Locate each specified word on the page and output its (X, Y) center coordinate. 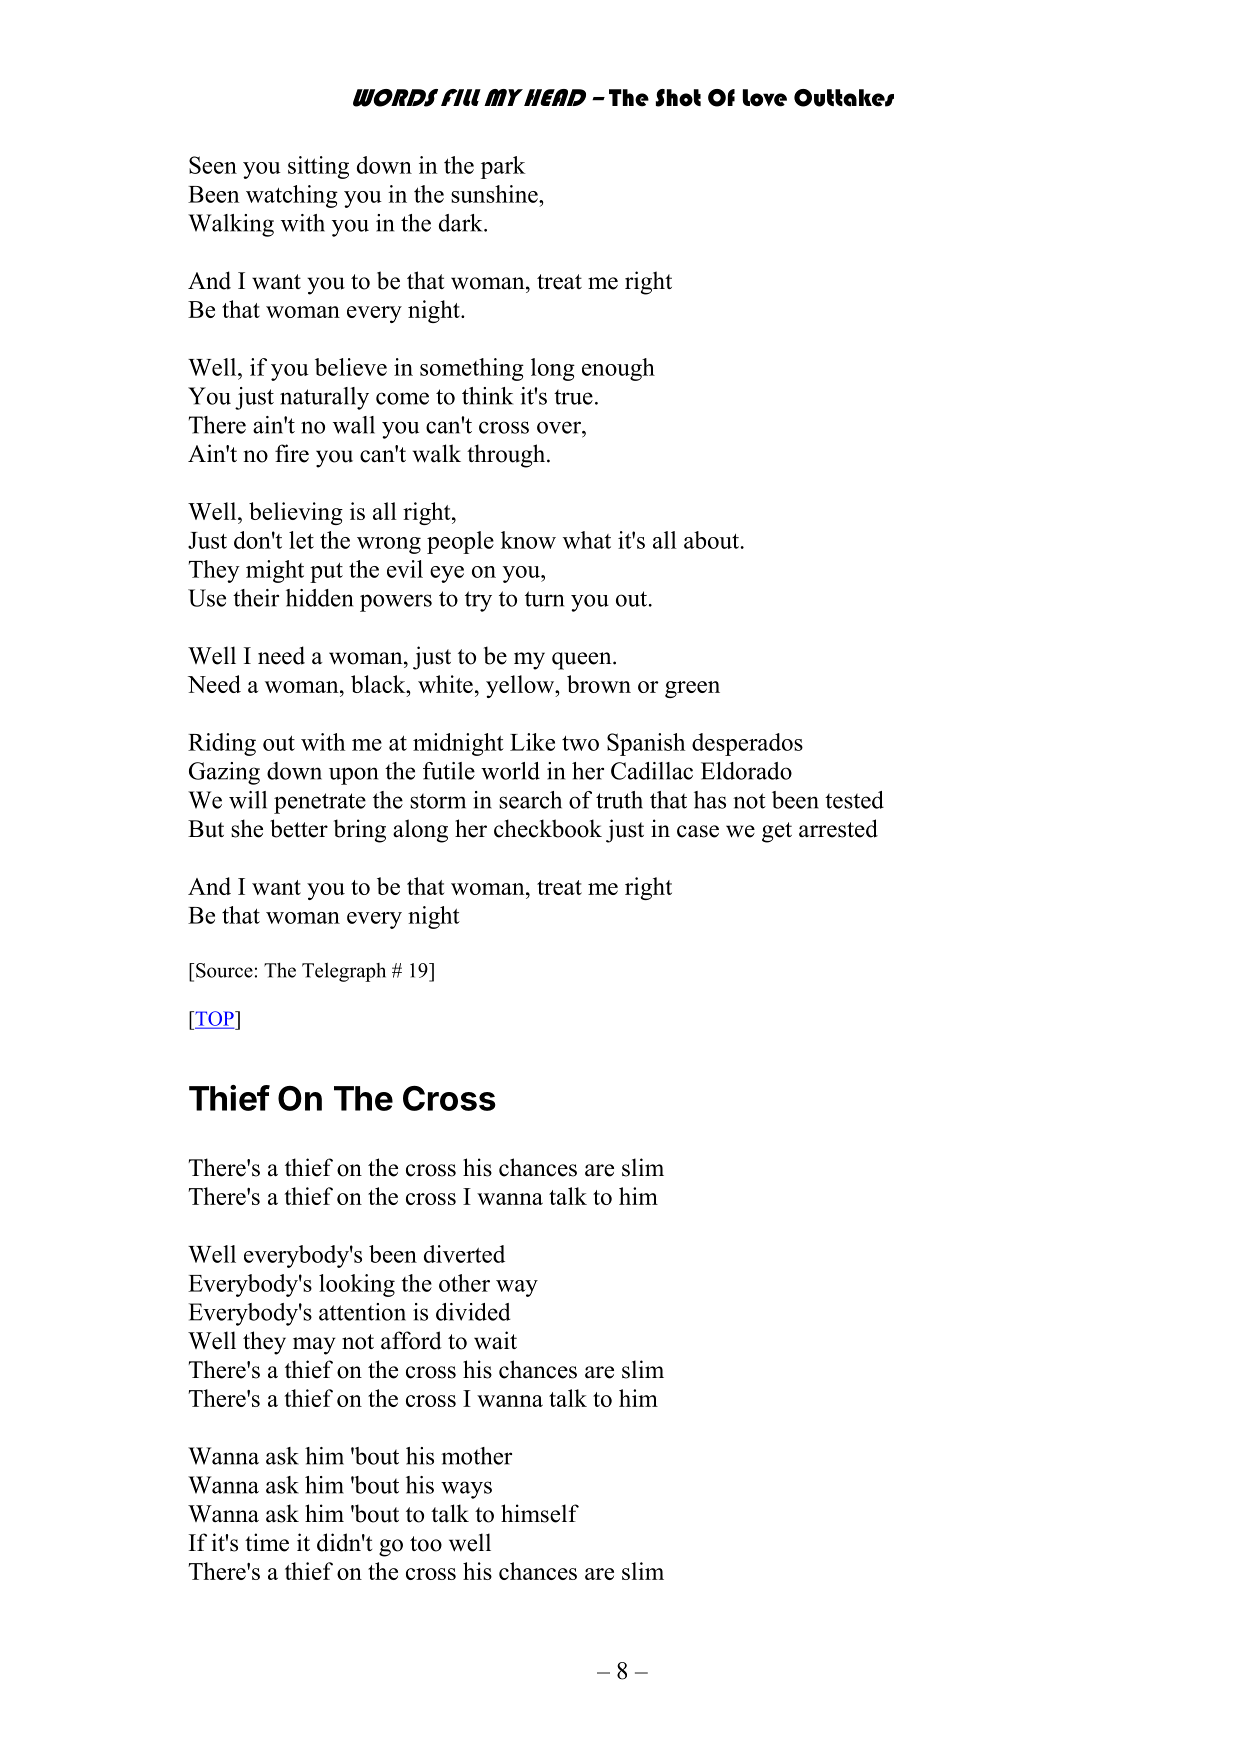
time (267, 1542)
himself (540, 1513)
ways (466, 1490)
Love (765, 98)
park (503, 167)
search (530, 800)
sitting (318, 167)
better (299, 828)
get (777, 832)
